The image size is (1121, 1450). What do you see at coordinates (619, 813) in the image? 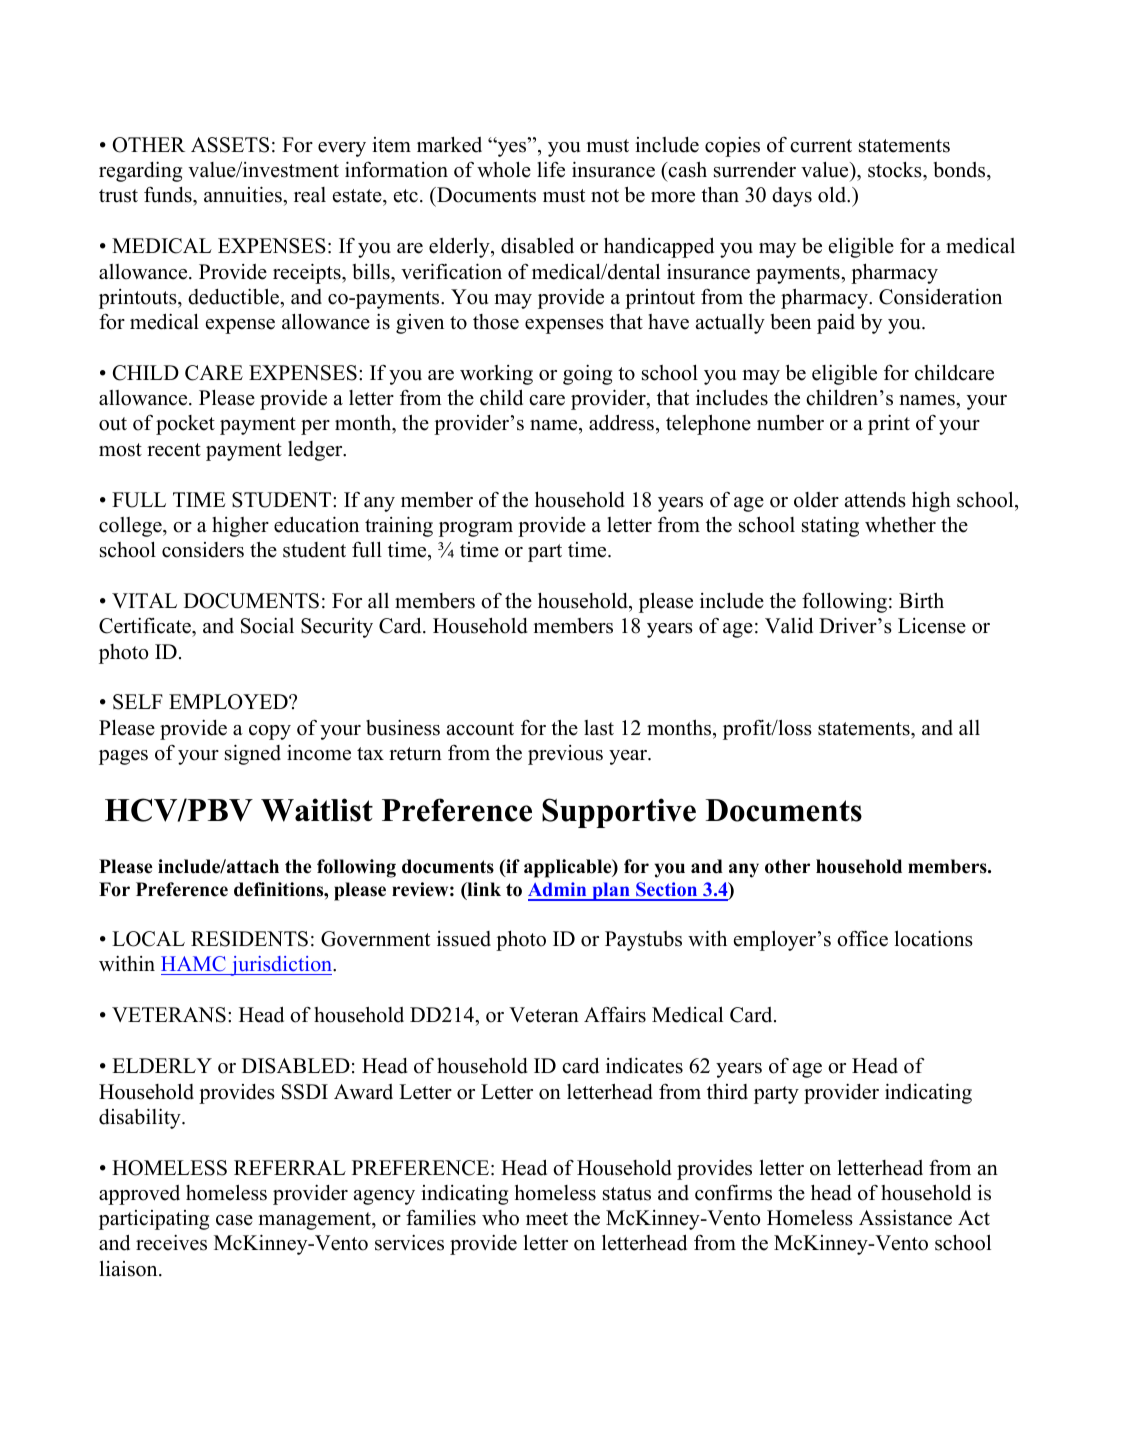
I see `Supportive` at bounding box center [619, 813].
